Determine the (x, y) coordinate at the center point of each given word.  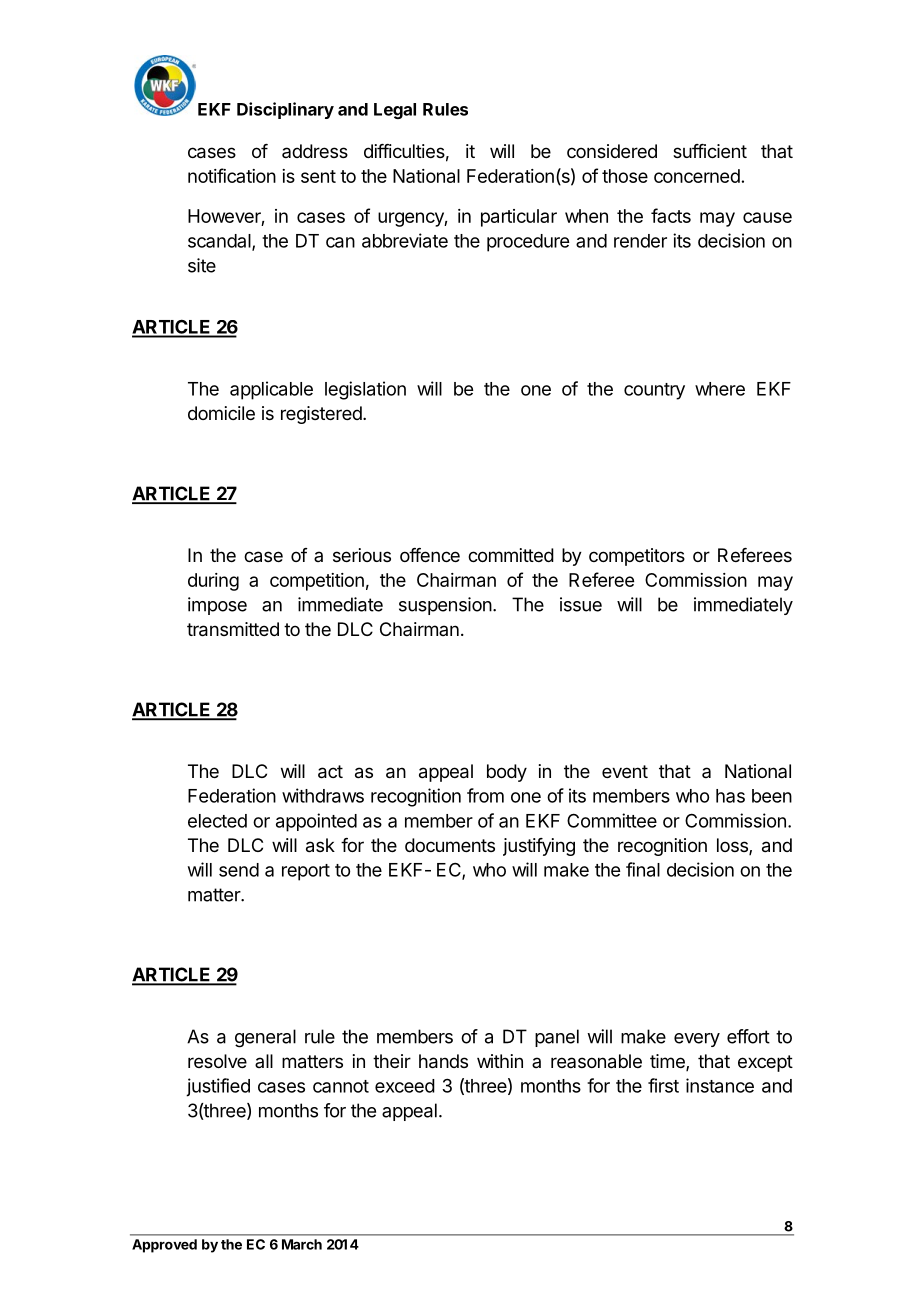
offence (430, 555)
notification (232, 175)
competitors (637, 557)
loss (733, 846)
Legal (395, 111)
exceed (405, 1086)
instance (720, 1085)
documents (450, 845)
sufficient (710, 151)
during (213, 582)
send (239, 870)
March (302, 1244)
